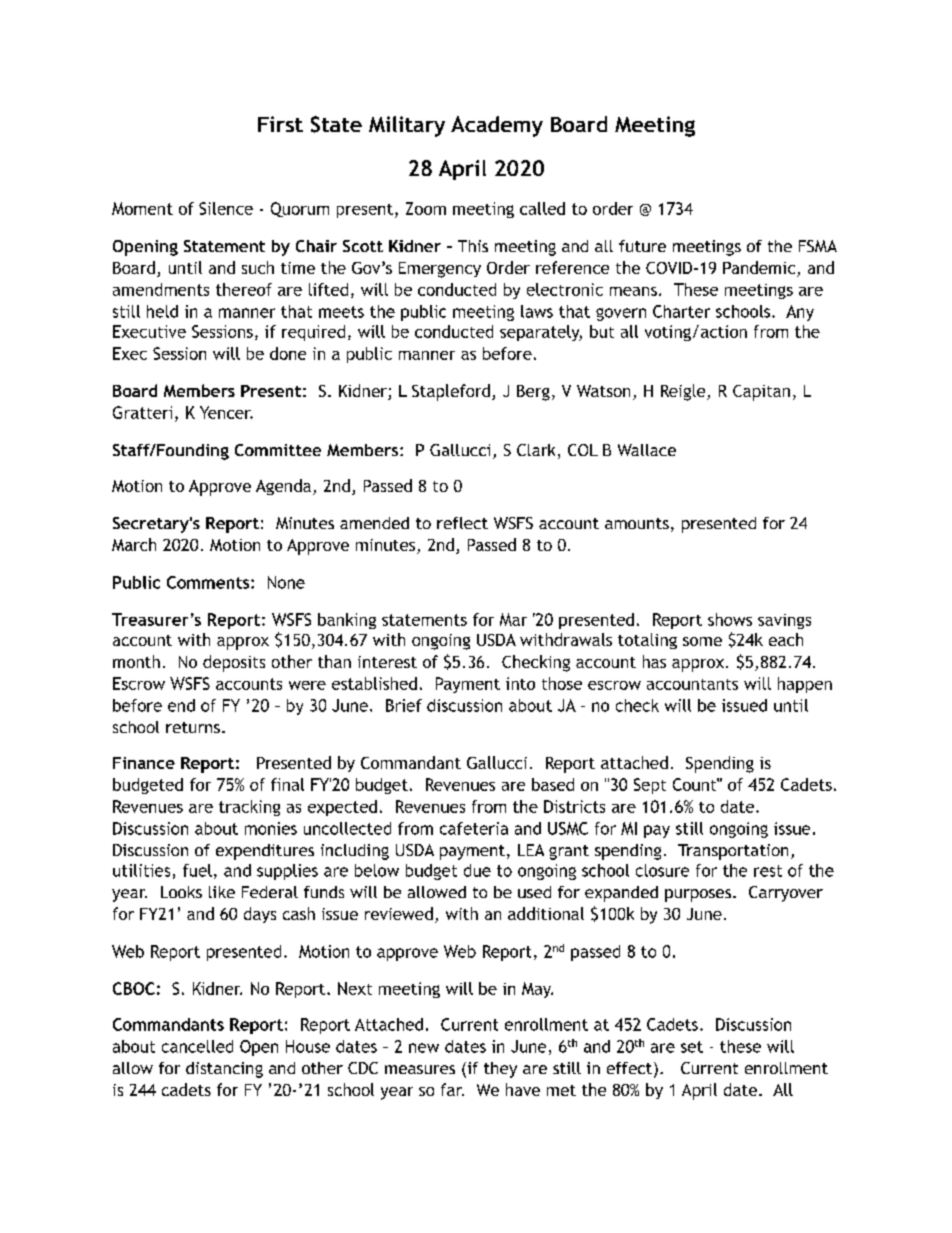 The image size is (952, 1233). What do you see at coordinates (224, 1070) in the screenshot?
I see `distancing` at bounding box center [224, 1070].
